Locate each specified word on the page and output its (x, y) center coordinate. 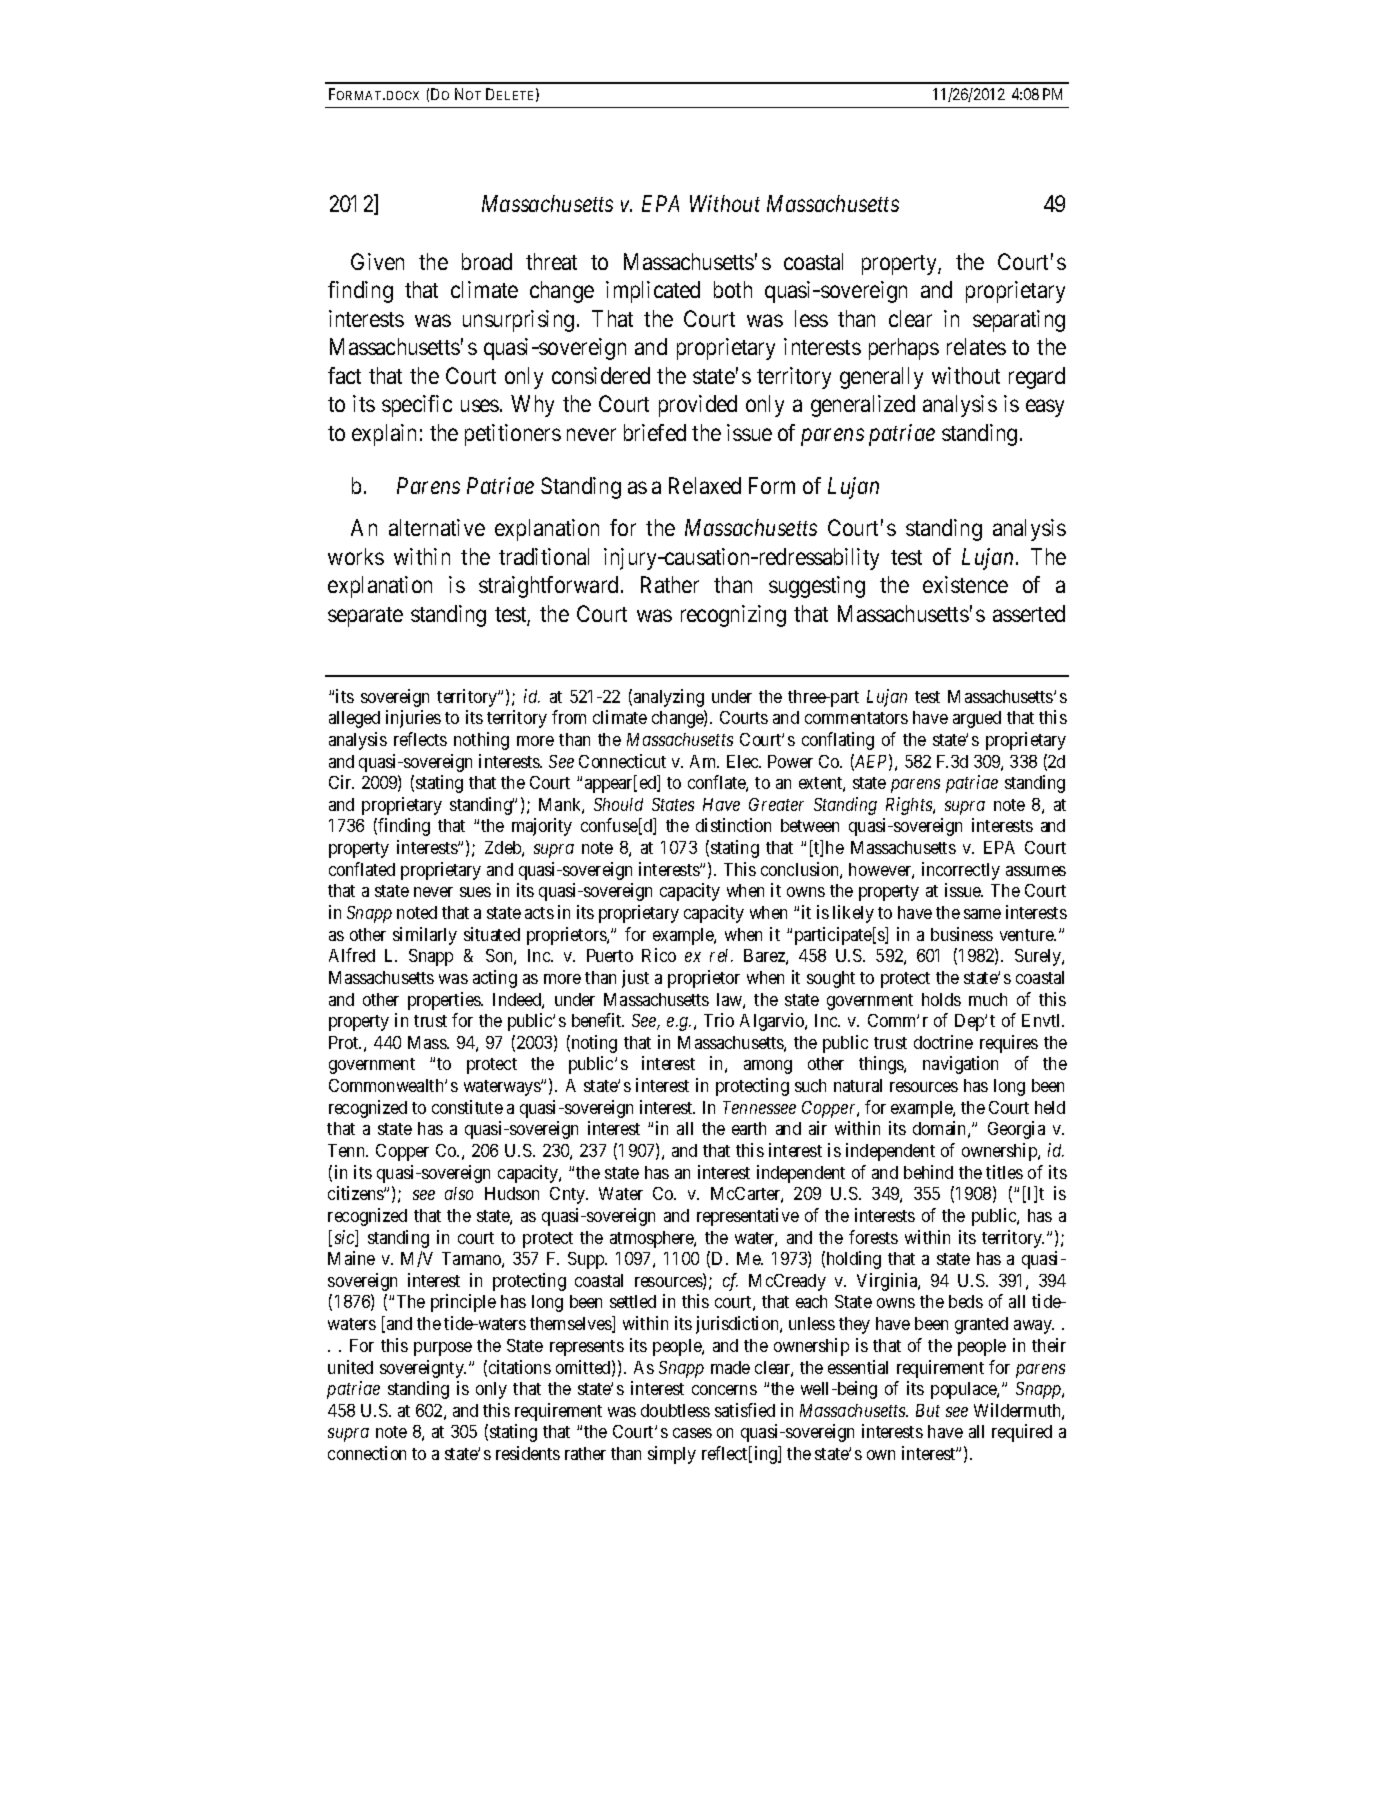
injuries (413, 719)
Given (377, 261)
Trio (719, 1020)
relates (976, 346)
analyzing (669, 698)
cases (692, 1433)
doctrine (943, 1042)
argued (977, 719)
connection (367, 1453)
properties (445, 1001)
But (928, 1410)
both (733, 289)
